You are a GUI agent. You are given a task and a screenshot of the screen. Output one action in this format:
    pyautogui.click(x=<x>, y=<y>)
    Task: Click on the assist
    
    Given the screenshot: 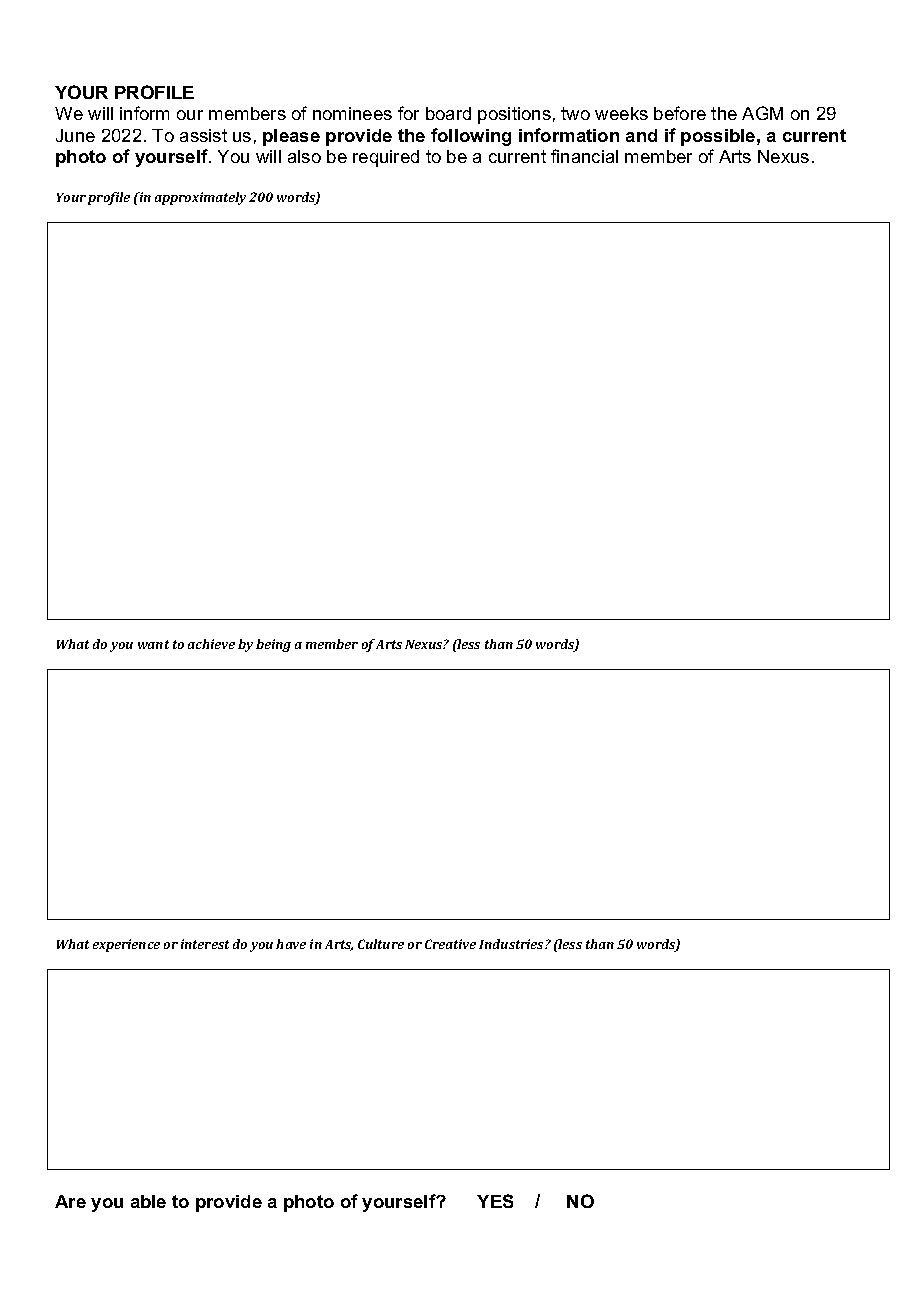 What is the action you would take?
    pyautogui.click(x=203, y=135)
